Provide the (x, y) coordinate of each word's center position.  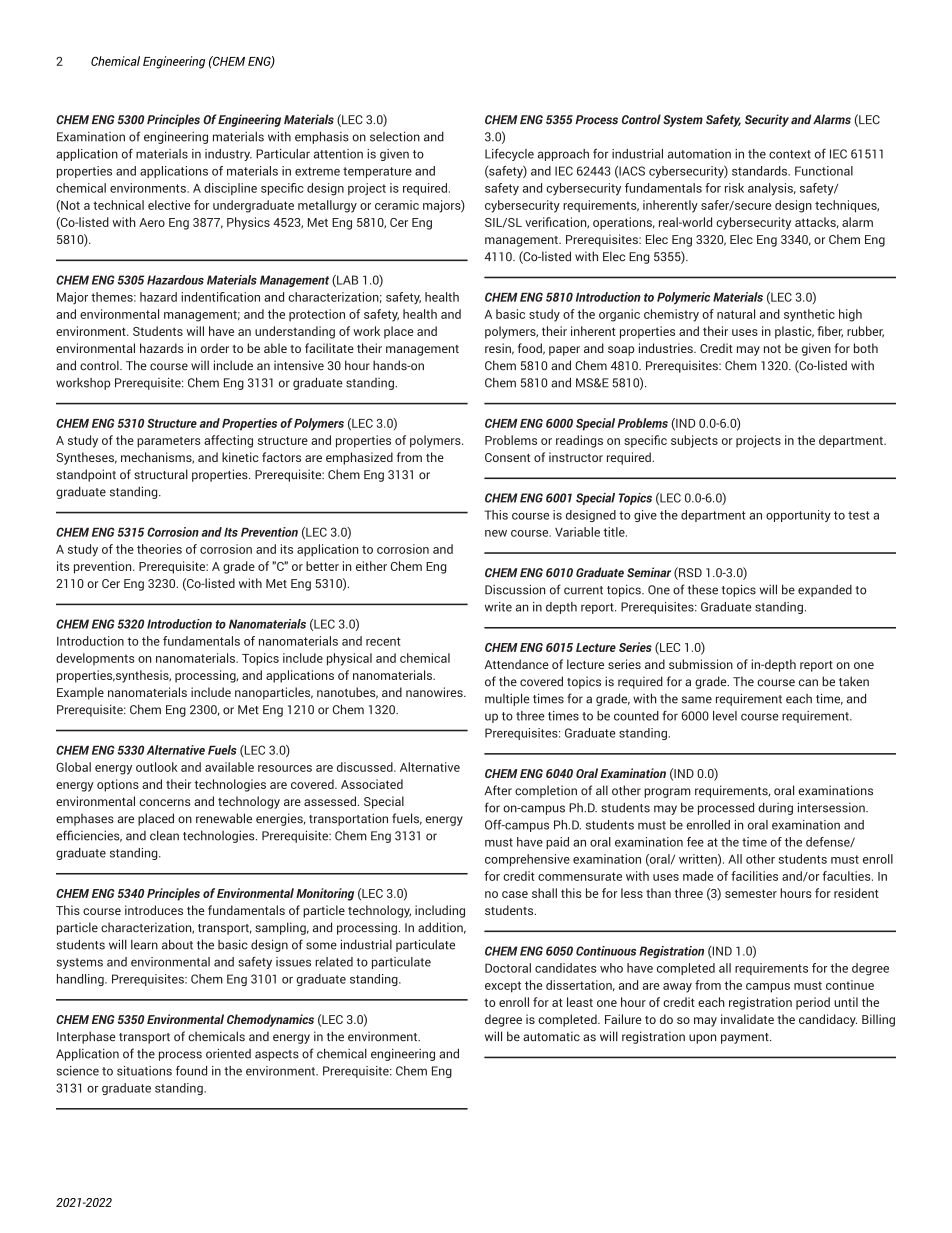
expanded (825, 591)
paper (564, 351)
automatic (551, 1036)
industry (228, 155)
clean (164, 836)
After (498, 790)
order (215, 348)
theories (159, 549)
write (498, 607)
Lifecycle (509, 155)
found (191, 1071)
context (790, 154)
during (775, 809)
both (866, 348)
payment (746, 1038)
